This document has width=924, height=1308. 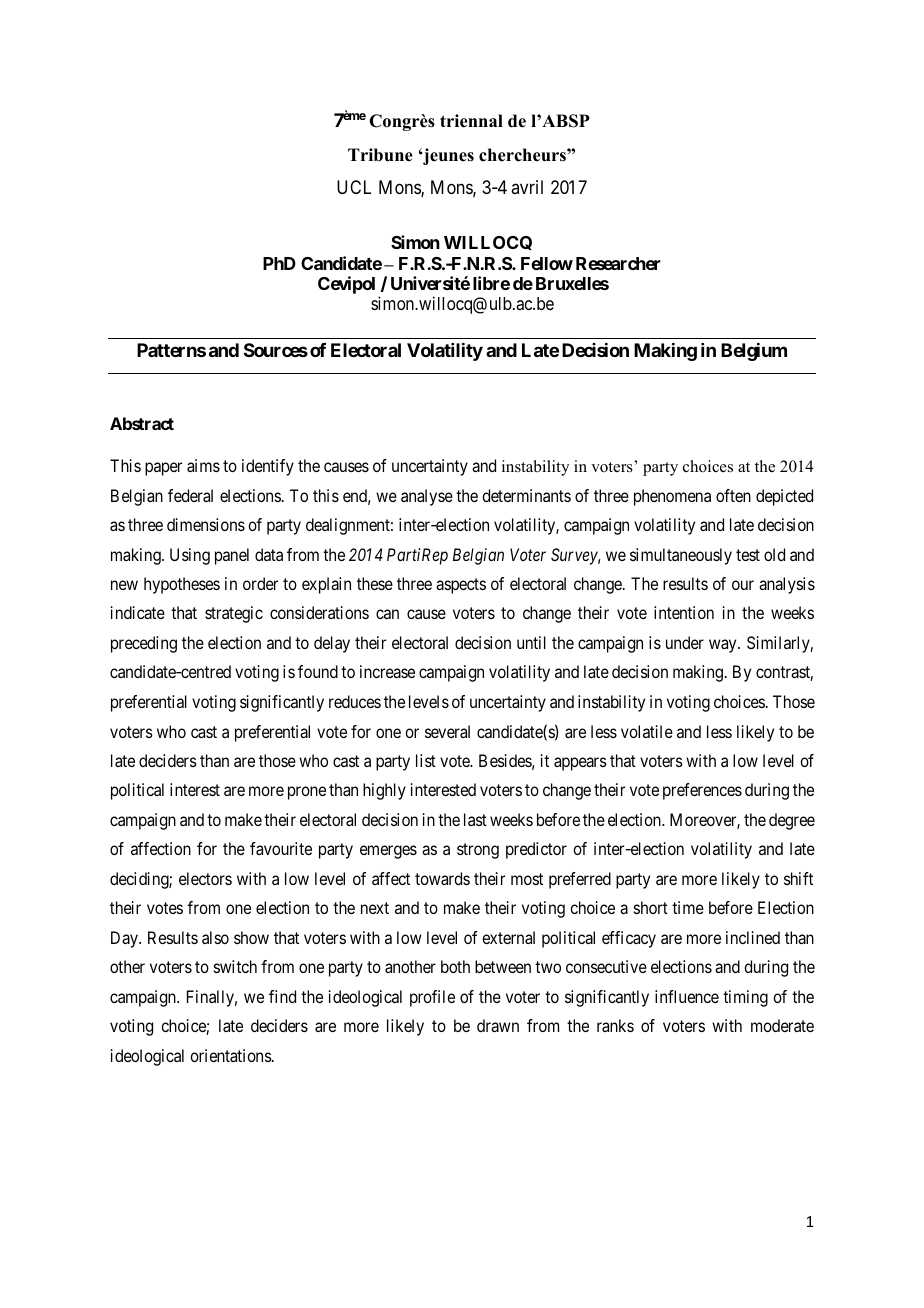 What do you see at coordinates (206, 524) in the document?
I see `dimensions` at bounding box center [206, 524].
